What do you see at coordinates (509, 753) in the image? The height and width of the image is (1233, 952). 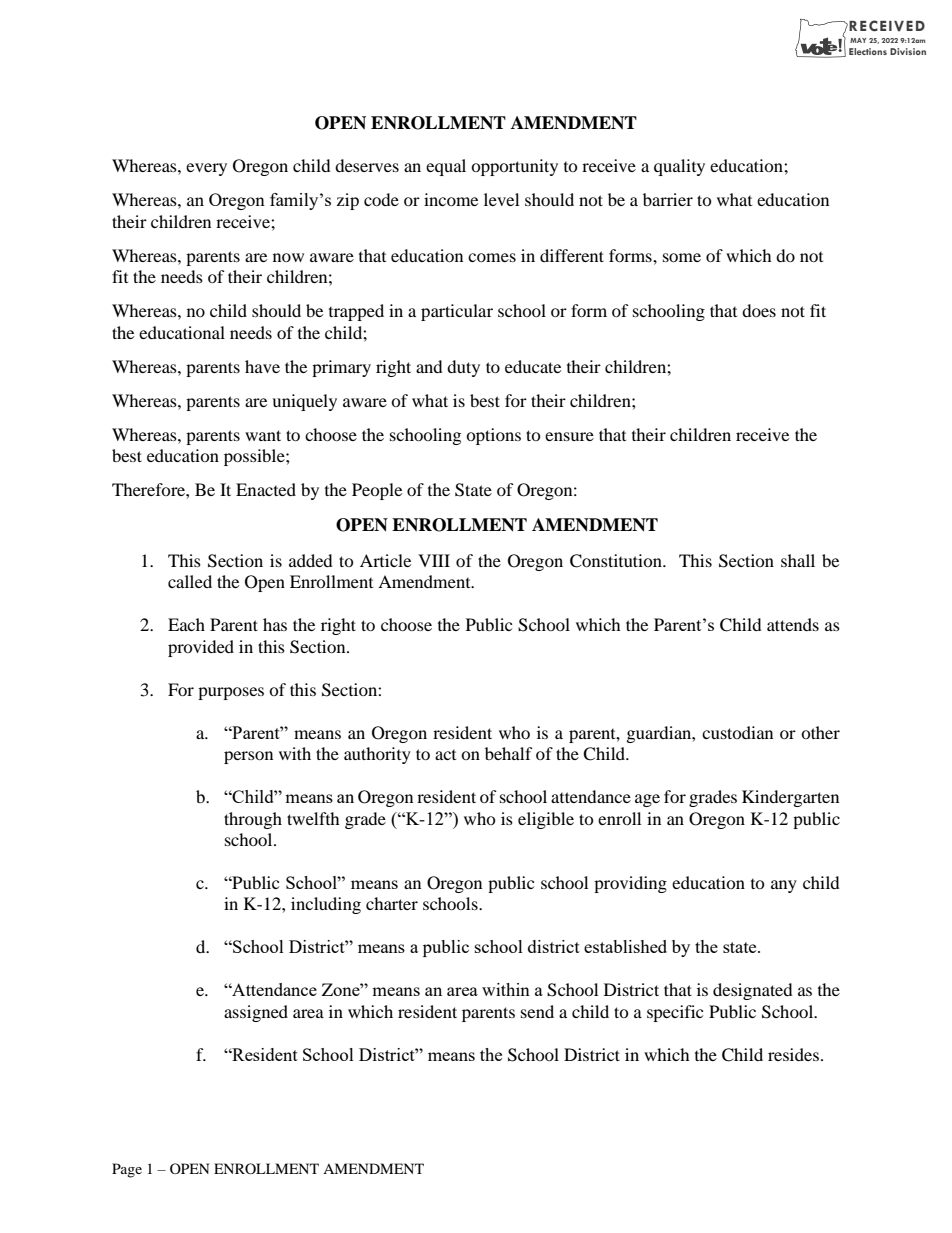 I see `behalf` at bounding box center [509, 753].
